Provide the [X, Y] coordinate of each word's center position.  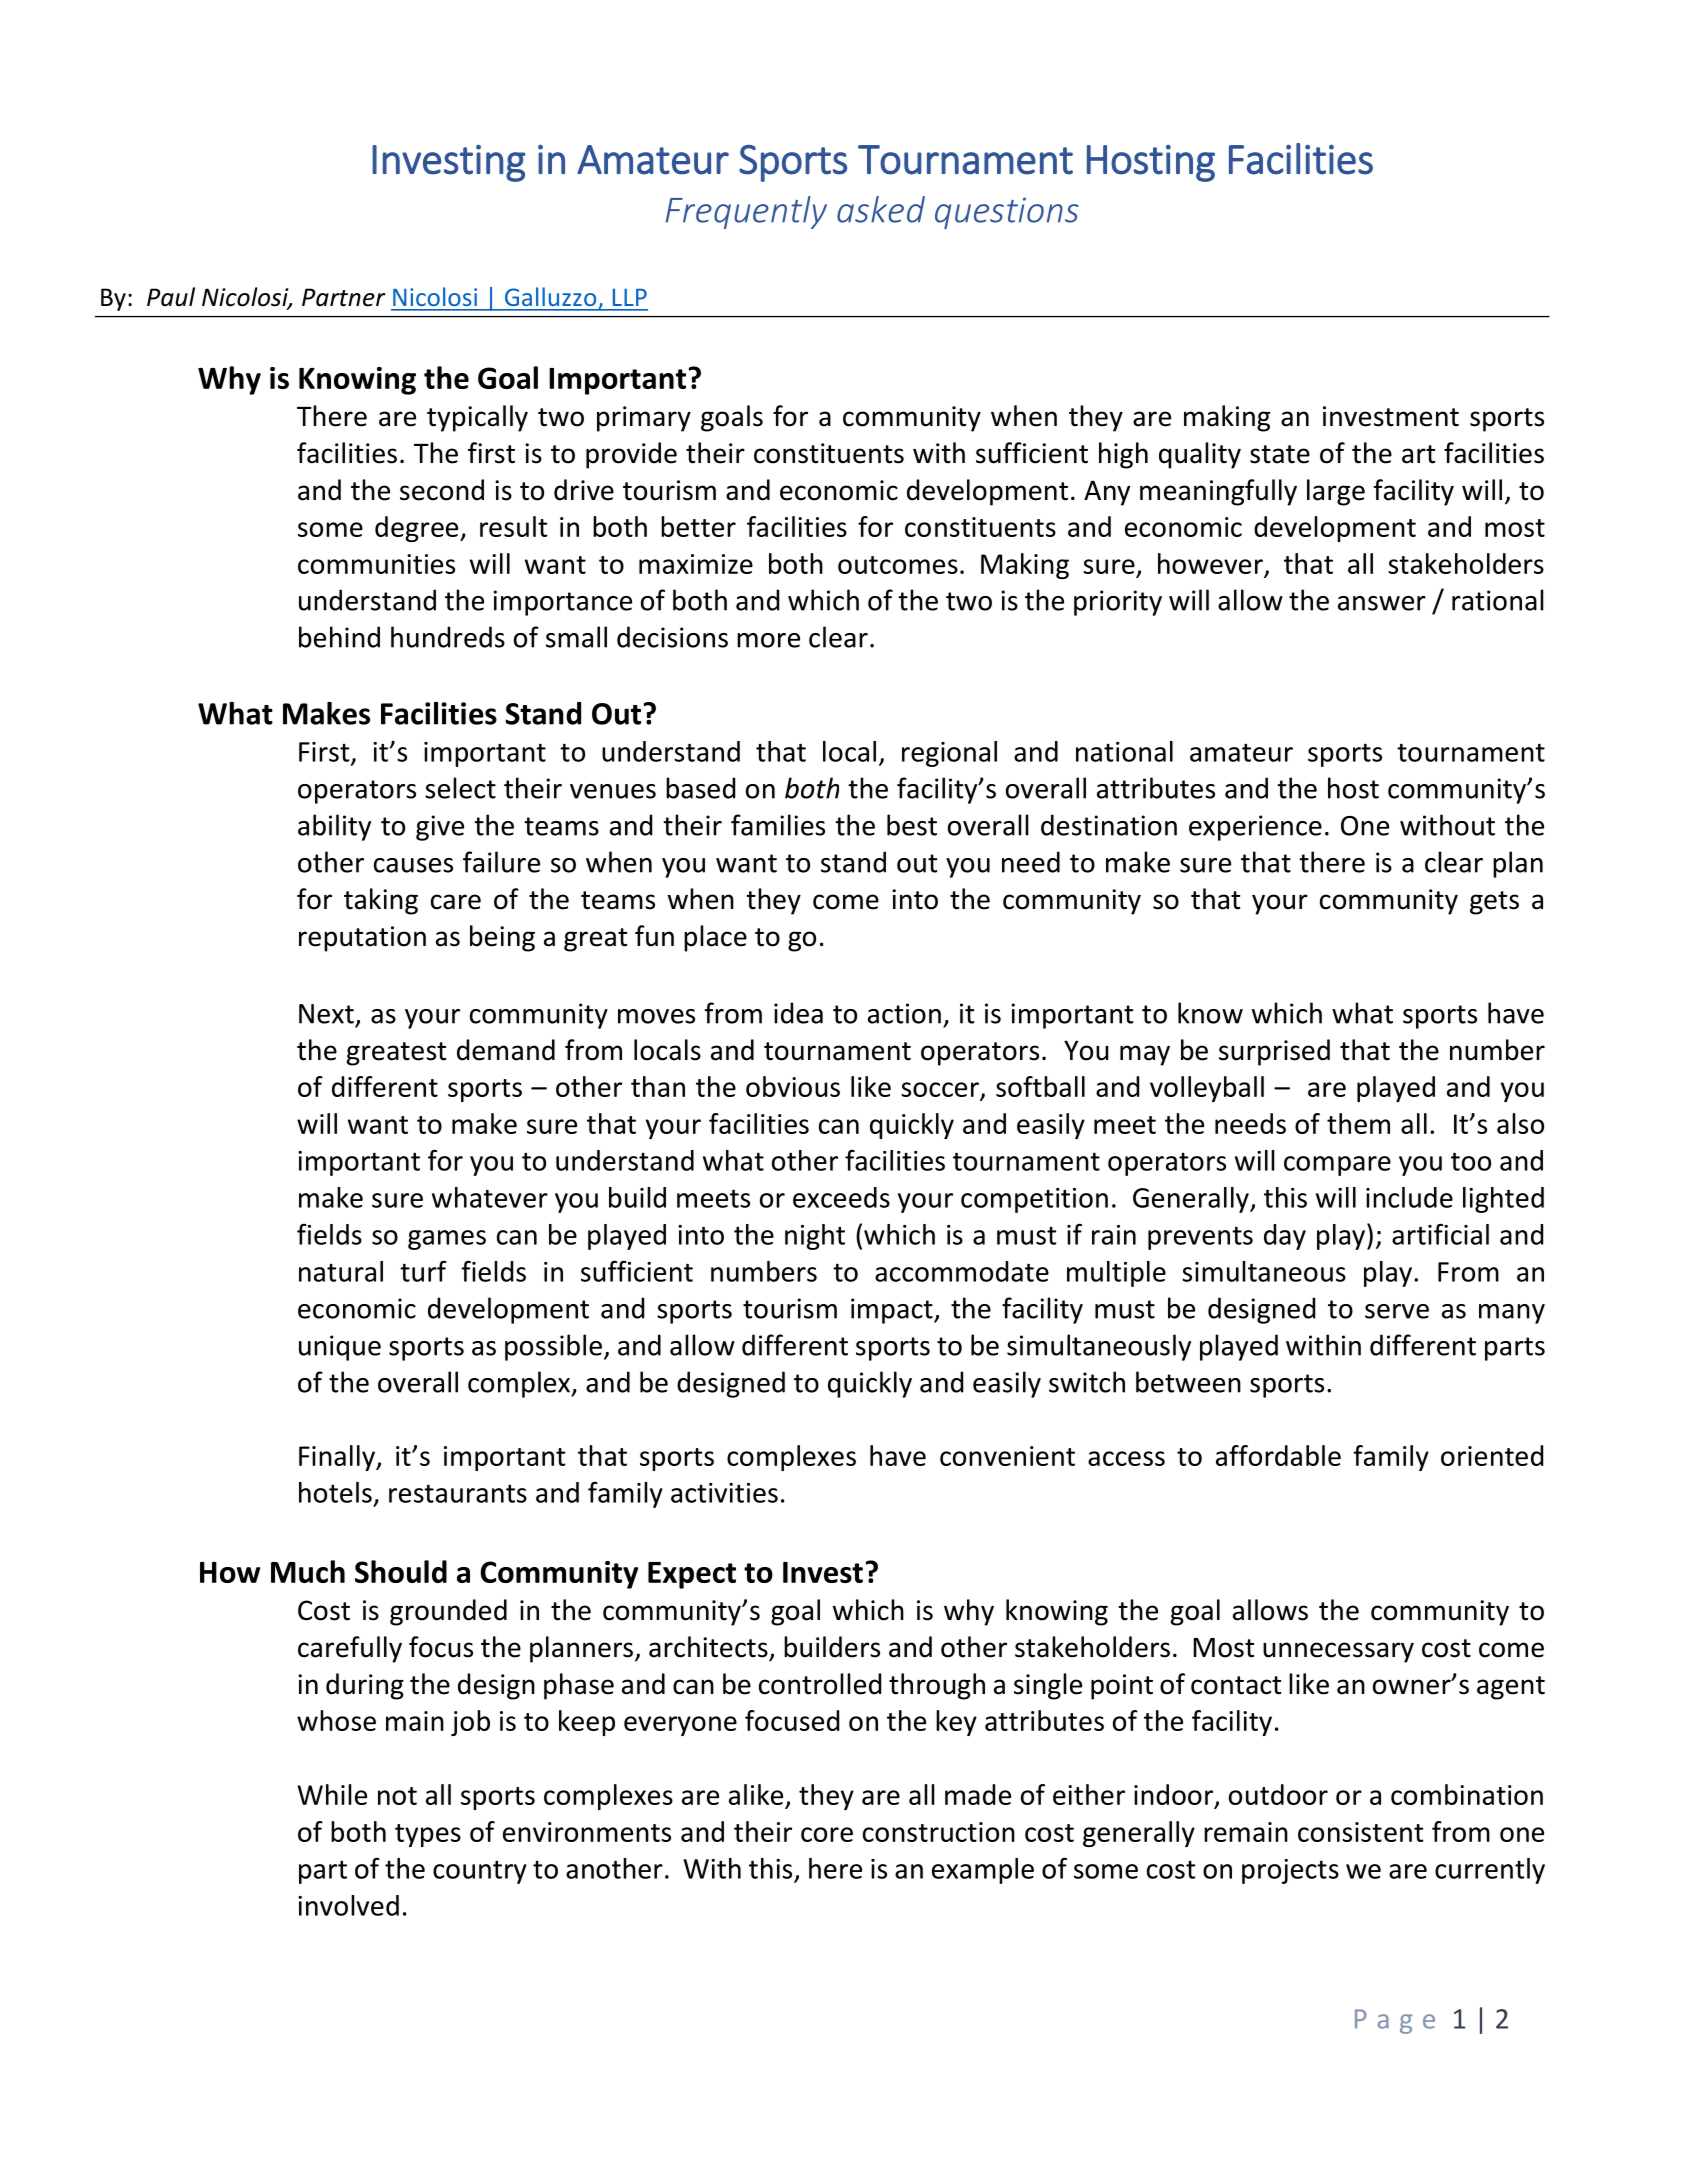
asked [881, 209]
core [827, 1834]
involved [348, 1905]
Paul [171, 297]
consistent [1360, 1832]
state [1280, 454]
